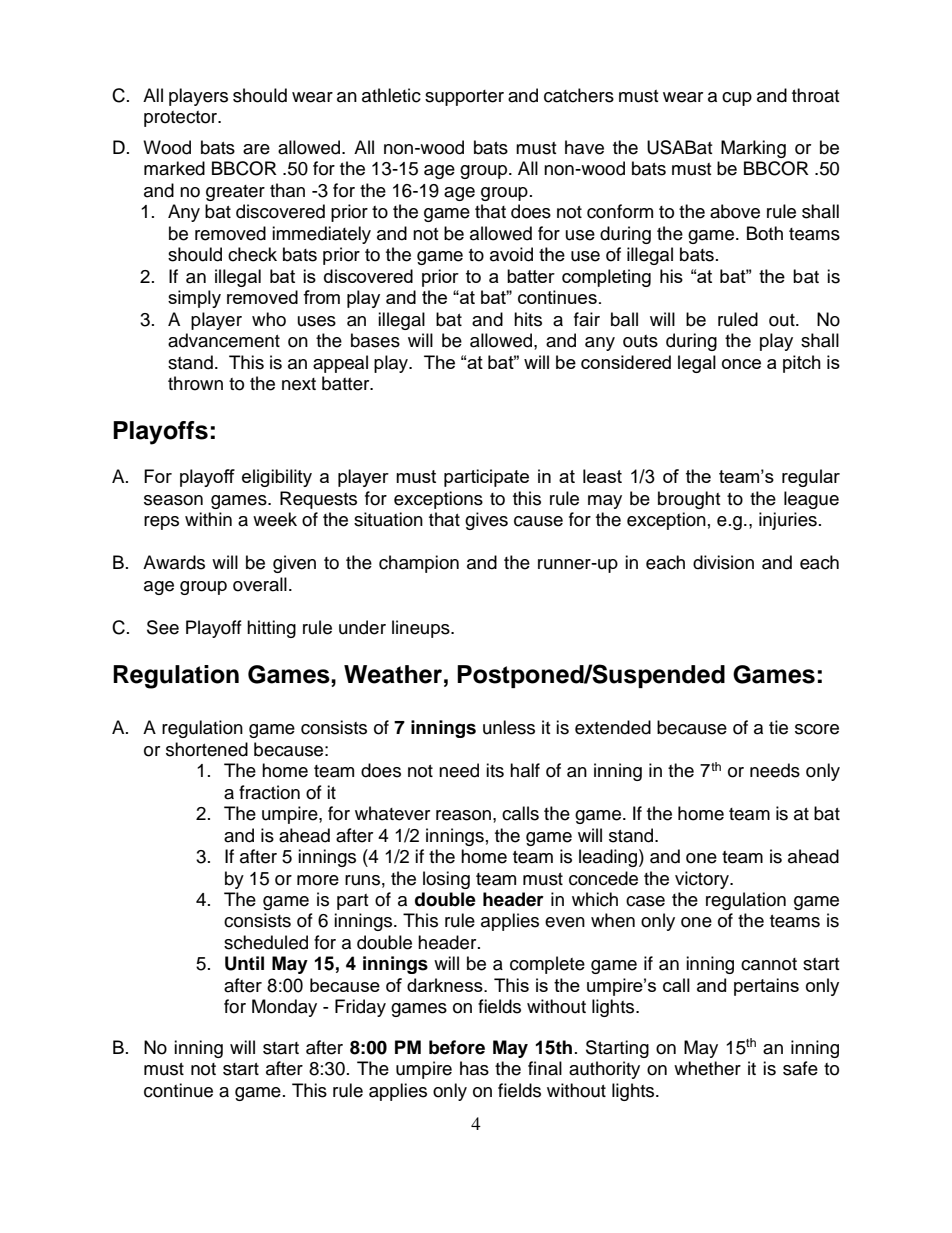 Image resolution: width=952 pixels, height=1233 pixels. What do you see at coordinates (284, 1008) in the screenshot?
I see `Monday` at bounding box center [284, 1008].
